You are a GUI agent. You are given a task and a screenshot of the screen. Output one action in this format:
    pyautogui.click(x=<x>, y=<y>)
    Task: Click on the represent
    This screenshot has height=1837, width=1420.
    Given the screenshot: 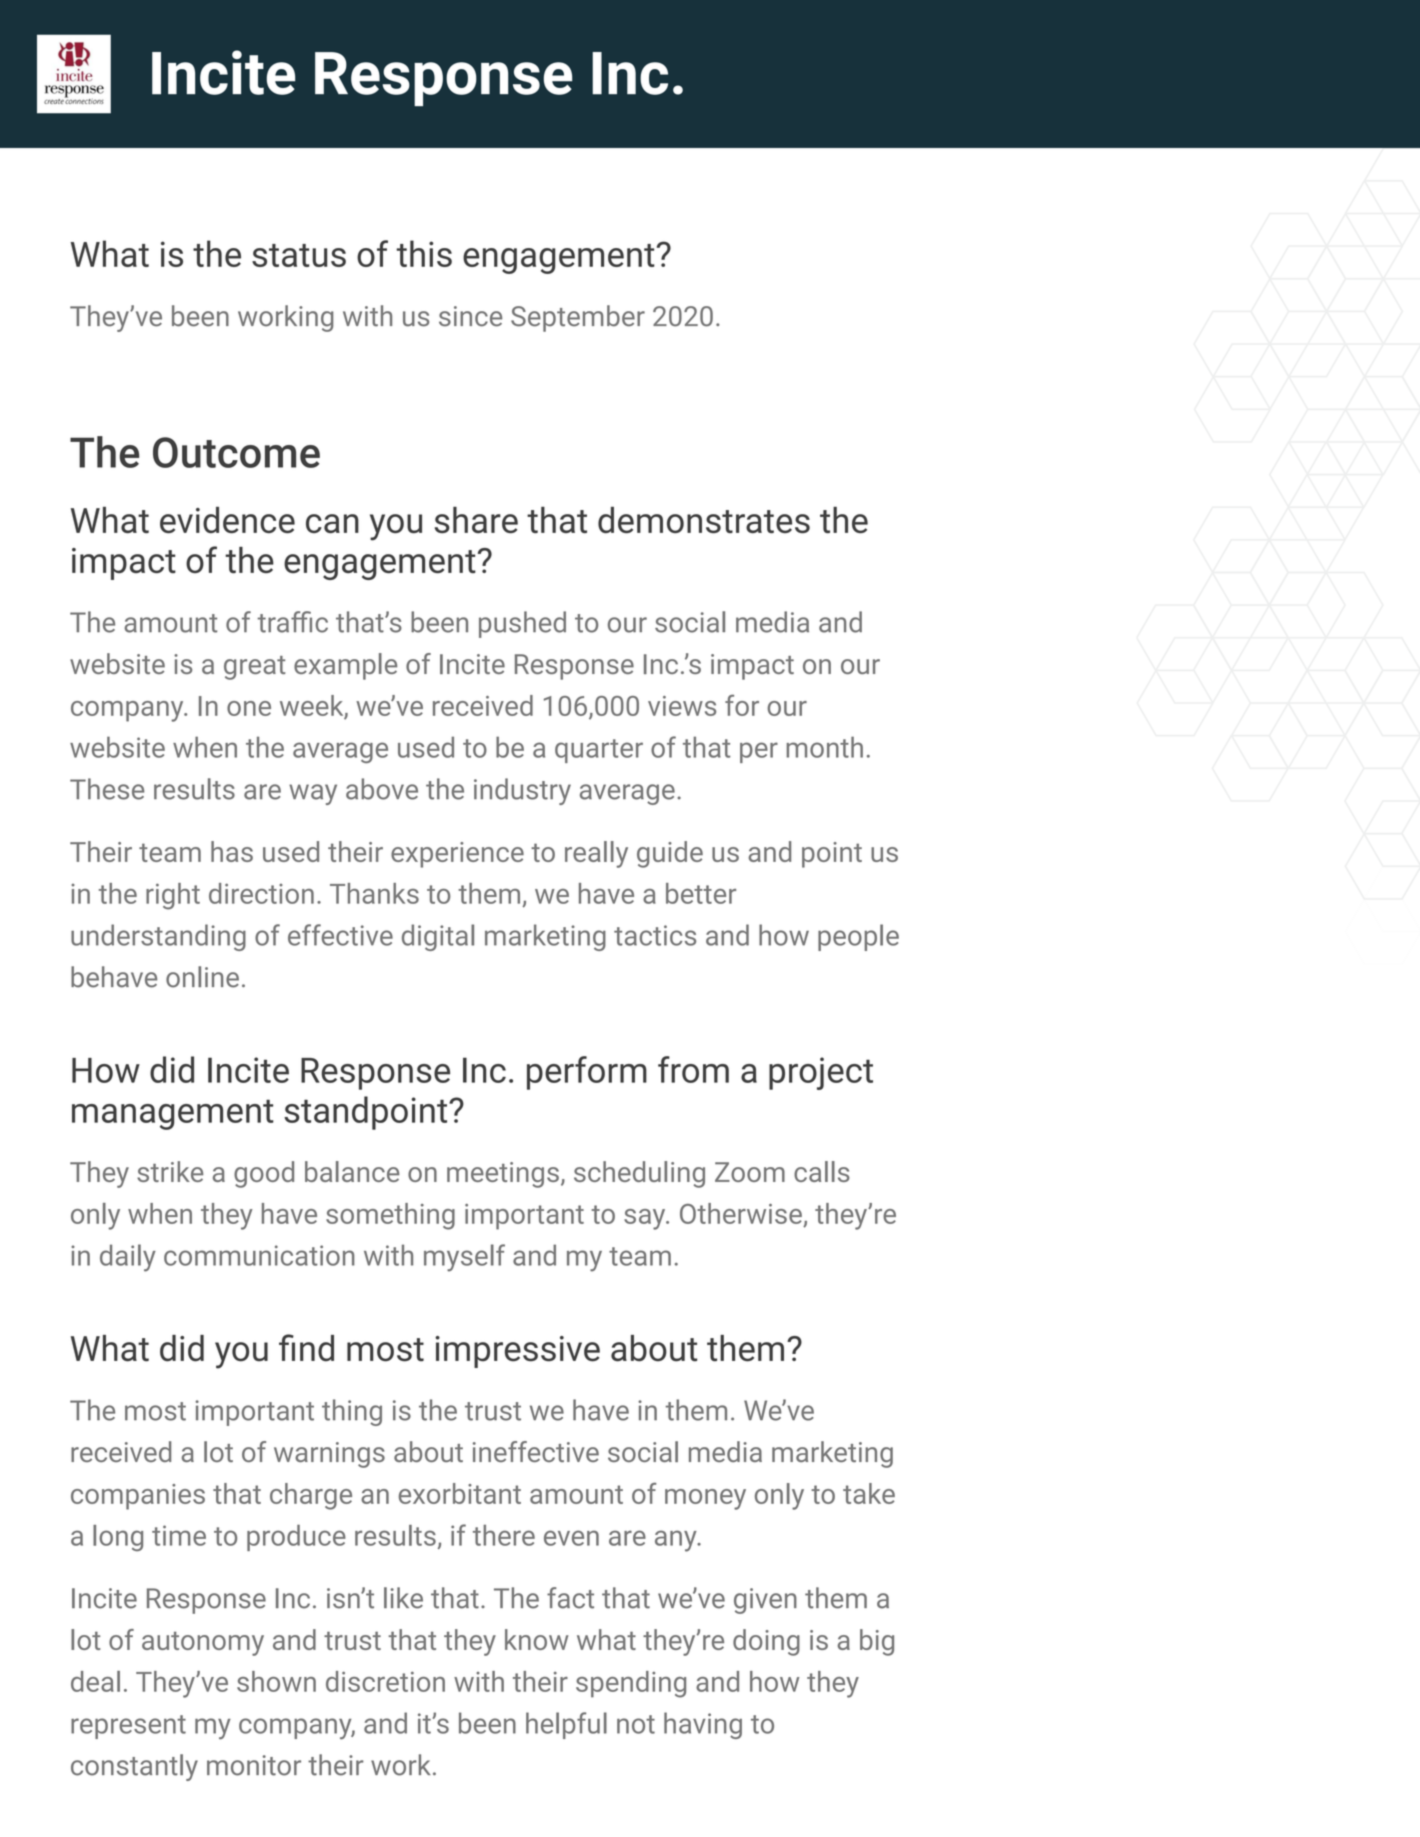 What is the action you would take?
    pyautogui.click(x=128, y=1727)
